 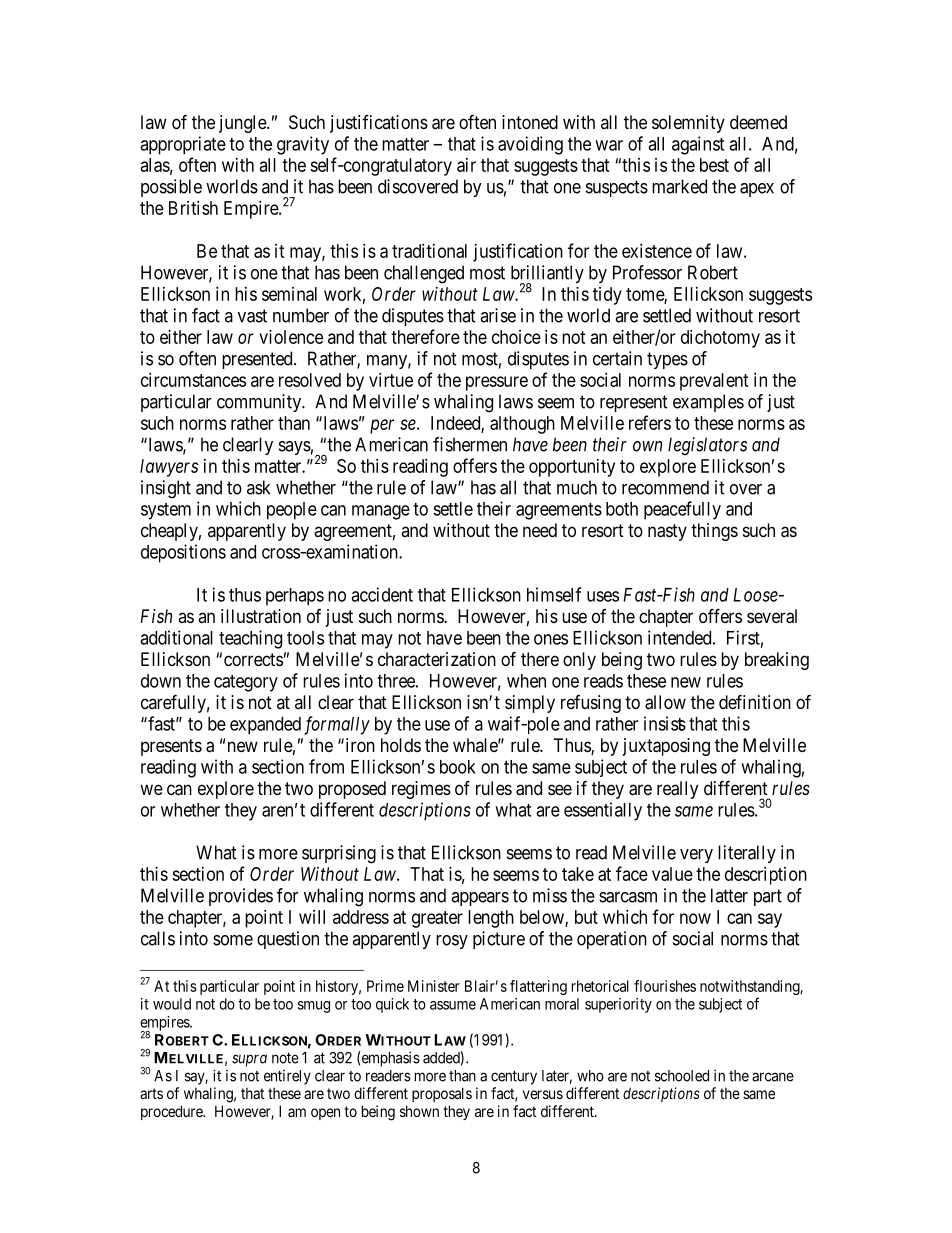 What do you see at coordinates (677, 790) in the page?
I see `really` at bounding box center [677, 790].
